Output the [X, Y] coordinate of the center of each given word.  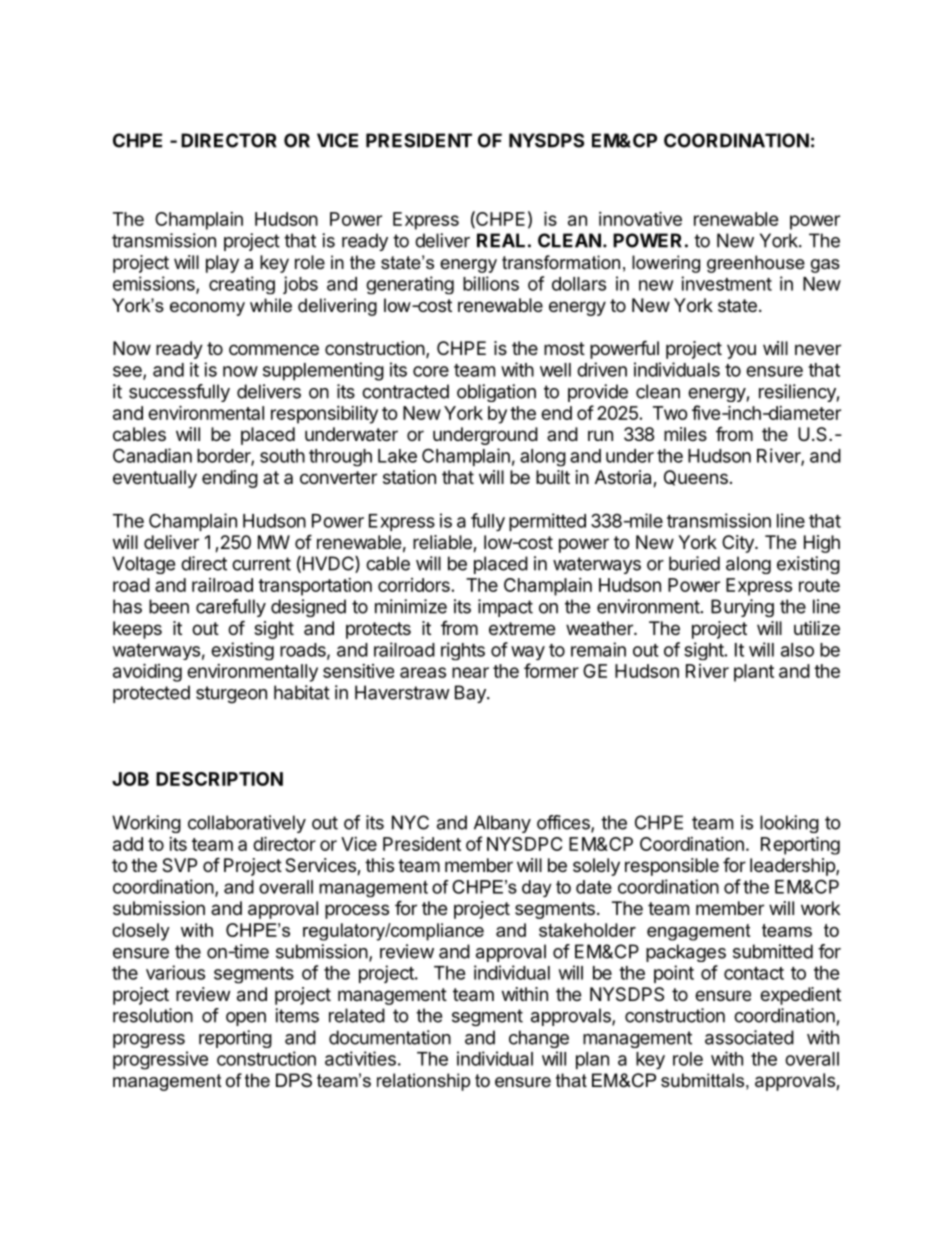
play [222, 264]
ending [230, 479]
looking [789, 824]
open [246, 1019]
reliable [443, 543]
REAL [501, 240]
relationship [423, 1082]
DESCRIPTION [219, 779]
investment [726, 283]
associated [749, 1037]
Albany [502, 824]
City [739, 544]
